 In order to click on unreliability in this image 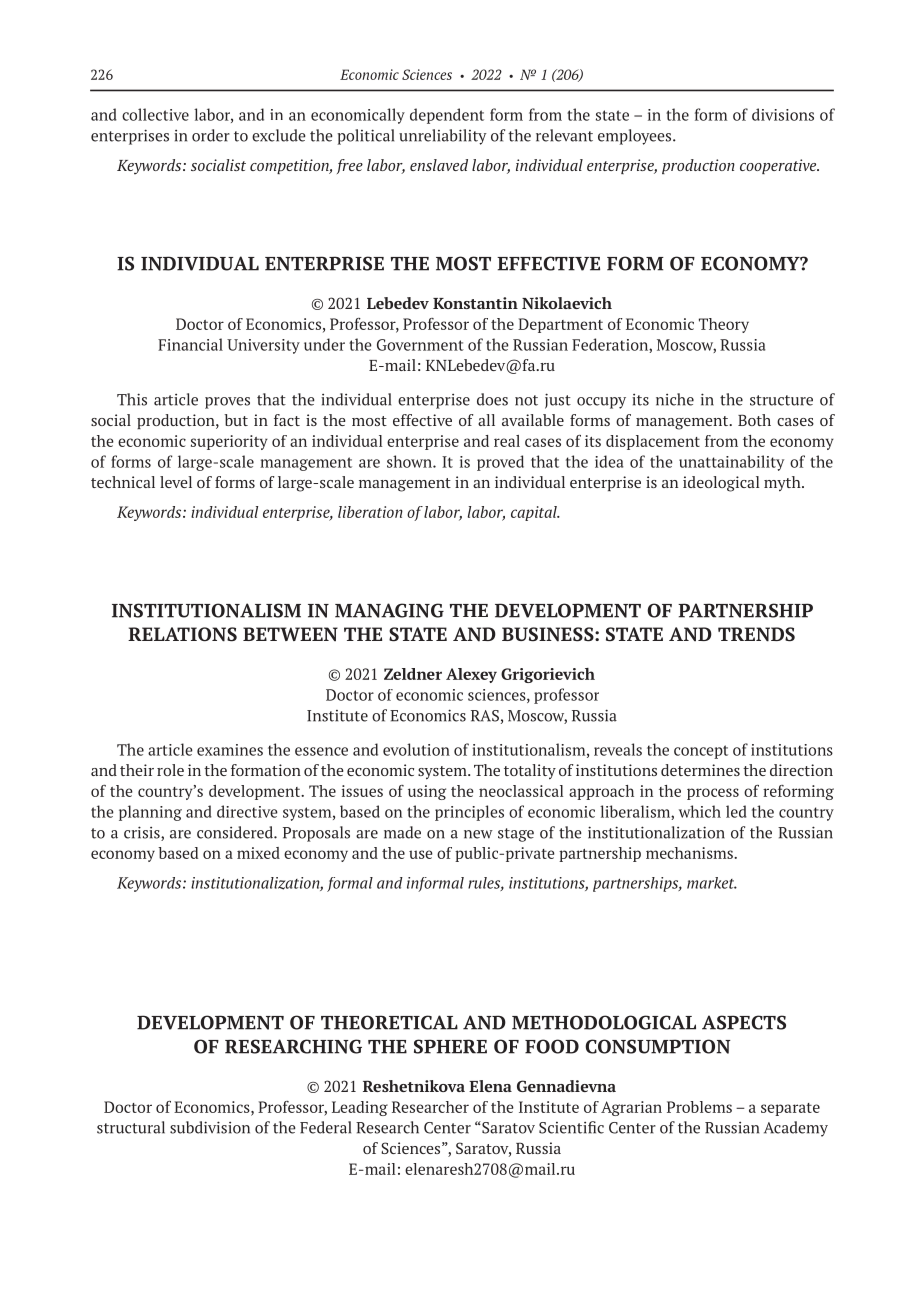, I will do `click(443, 137)`.
